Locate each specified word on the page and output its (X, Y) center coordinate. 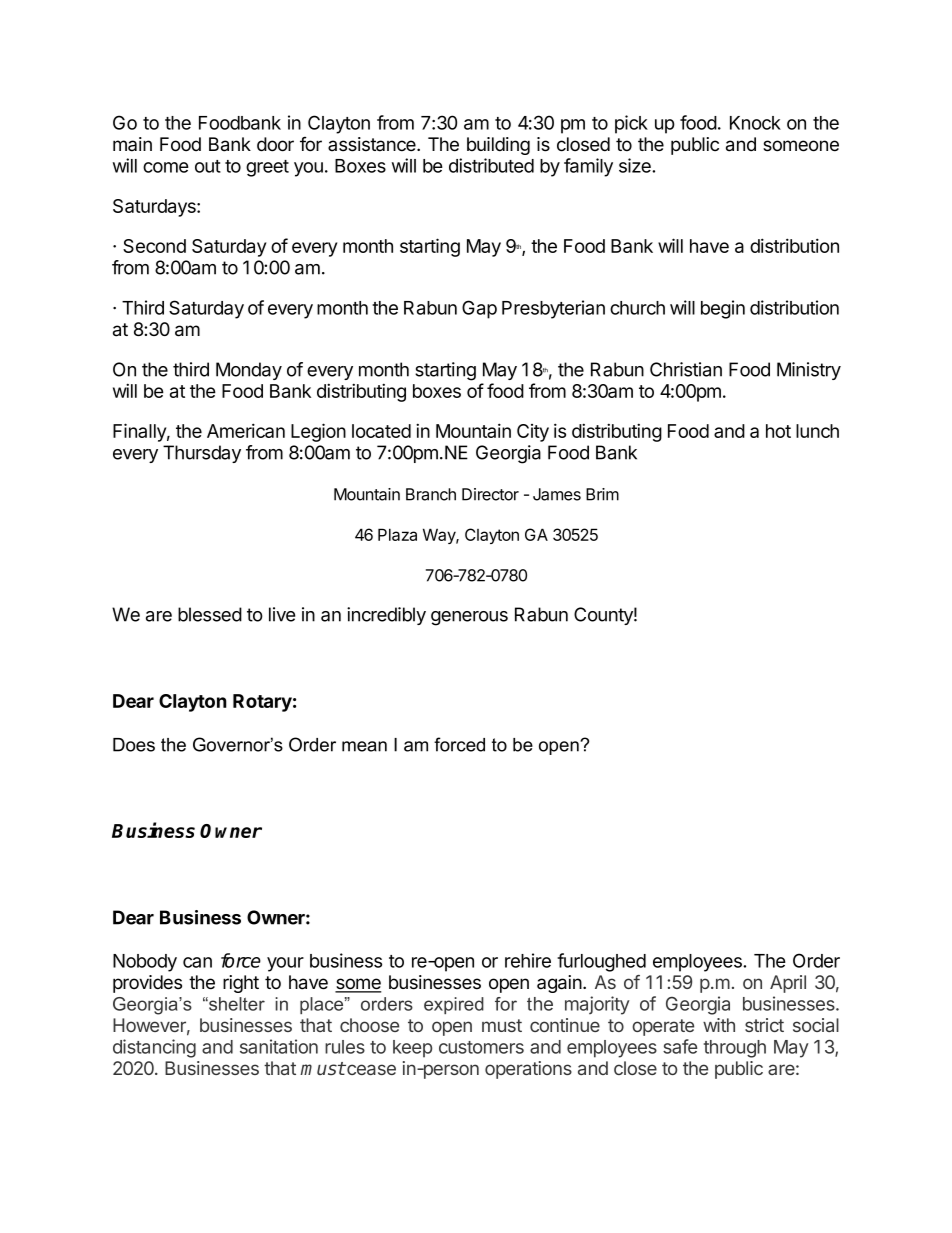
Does (134, 745)
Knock (755, 123)
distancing (154, 1048)
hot (778, 431)
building (498, 146)
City (533, 433)
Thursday (202, 454)
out (208, 166)
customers (481, 1047)
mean (364, 746)
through (735, 1049)
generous (469, 618)
